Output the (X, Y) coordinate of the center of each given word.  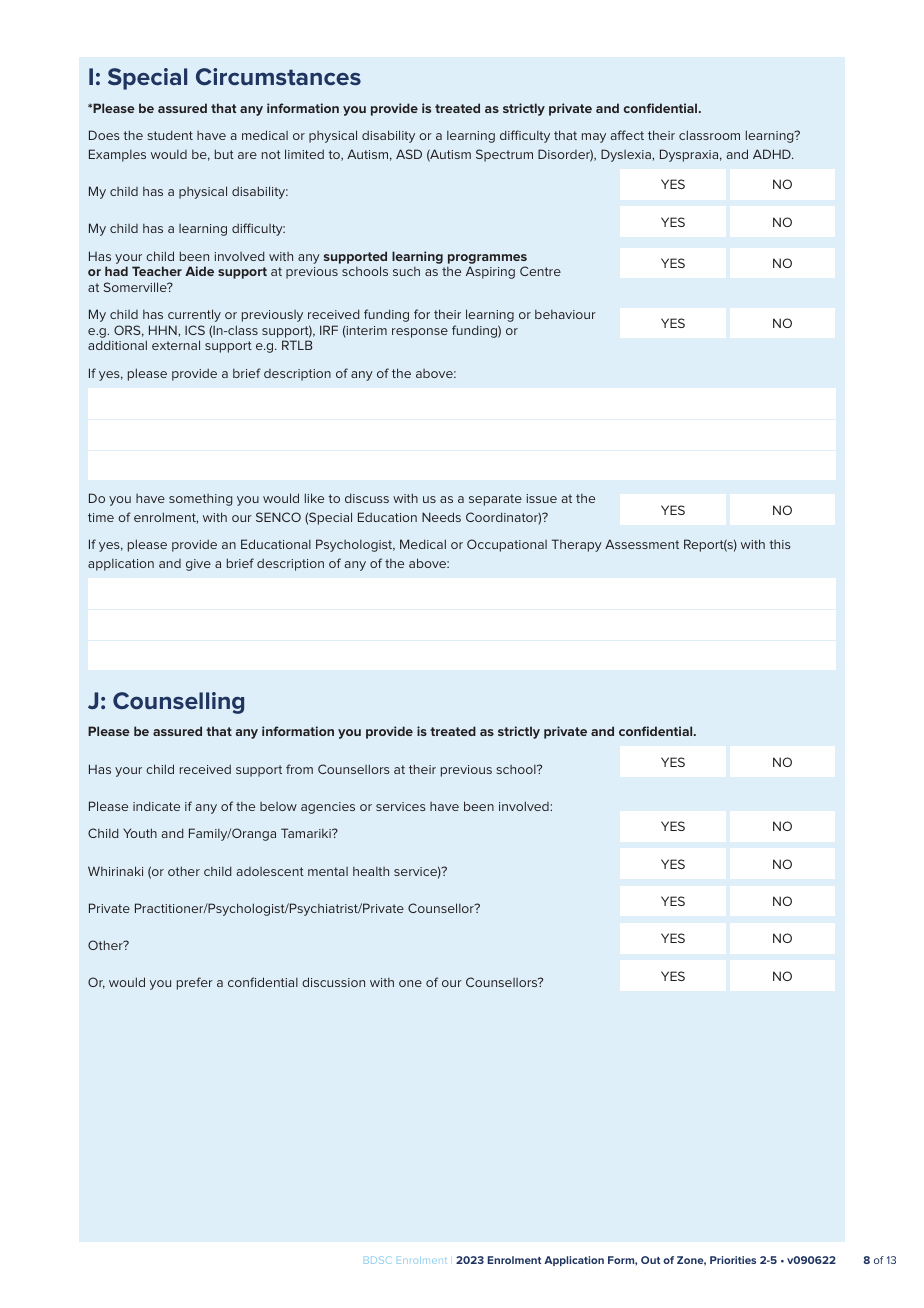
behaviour (565, 314)
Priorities (733, 1260)
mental (328, 871)
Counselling (178, 703)
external (176, 345)
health (371, 871)
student (170, 135)
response (420, 333)
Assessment (642, 544)
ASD (409, 154)
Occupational (507, 545)
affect (627, 135)
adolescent (270, 871)
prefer (195, 983)
